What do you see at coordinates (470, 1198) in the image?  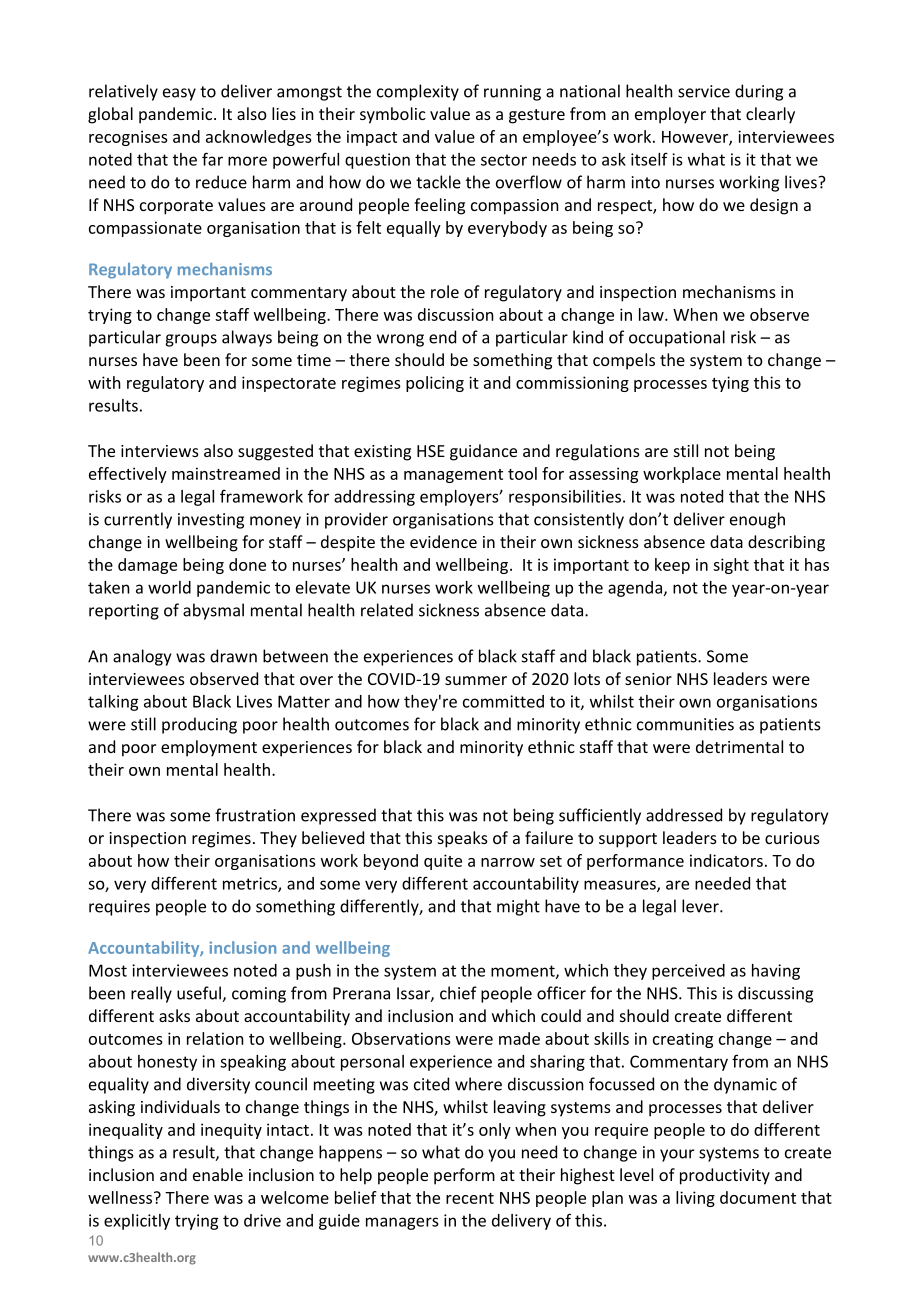 I see `recent` at bounding box center [470, 1198].
